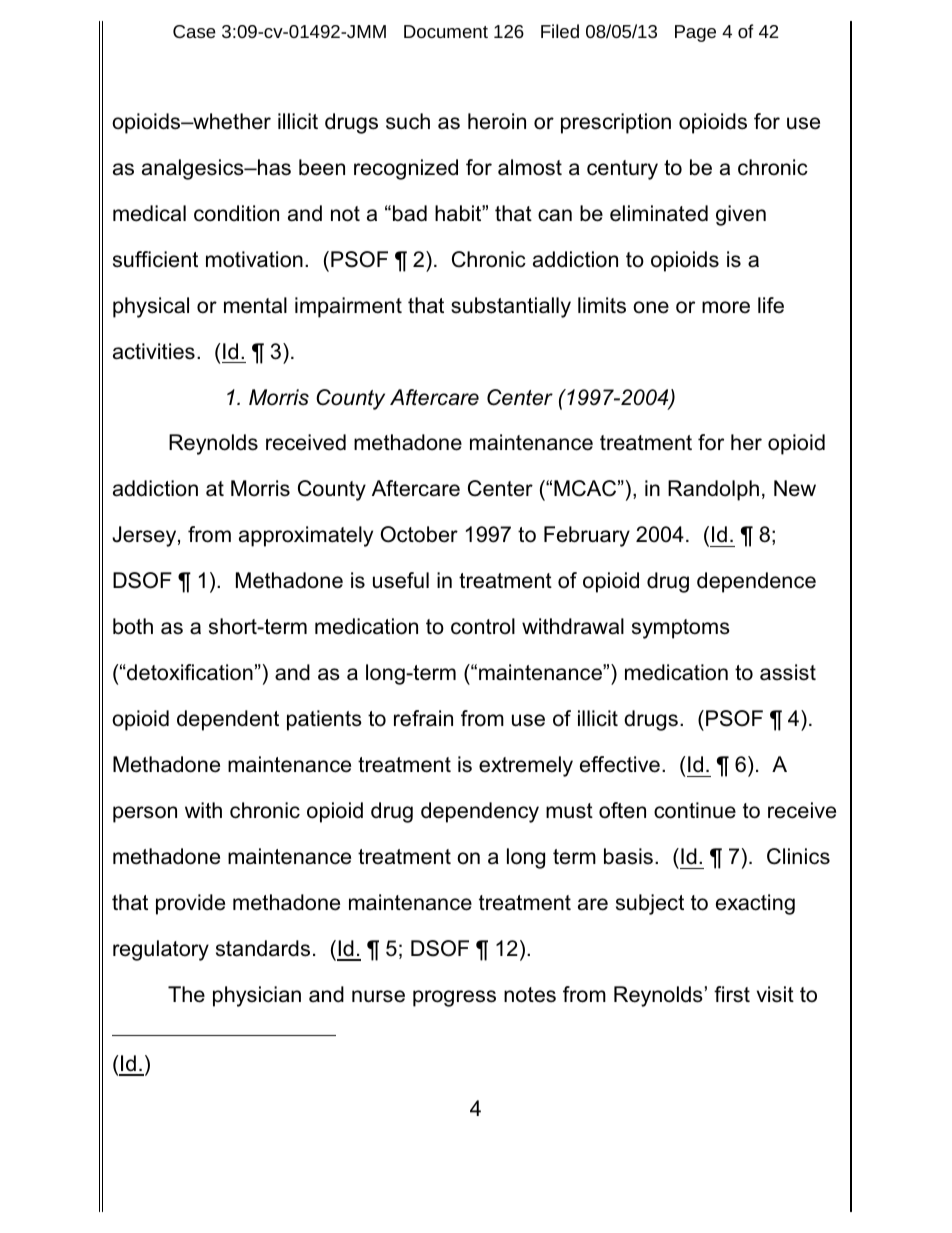  Describe the element at coordinates (726, 307) in the screenshot. I see `more` at that location.
